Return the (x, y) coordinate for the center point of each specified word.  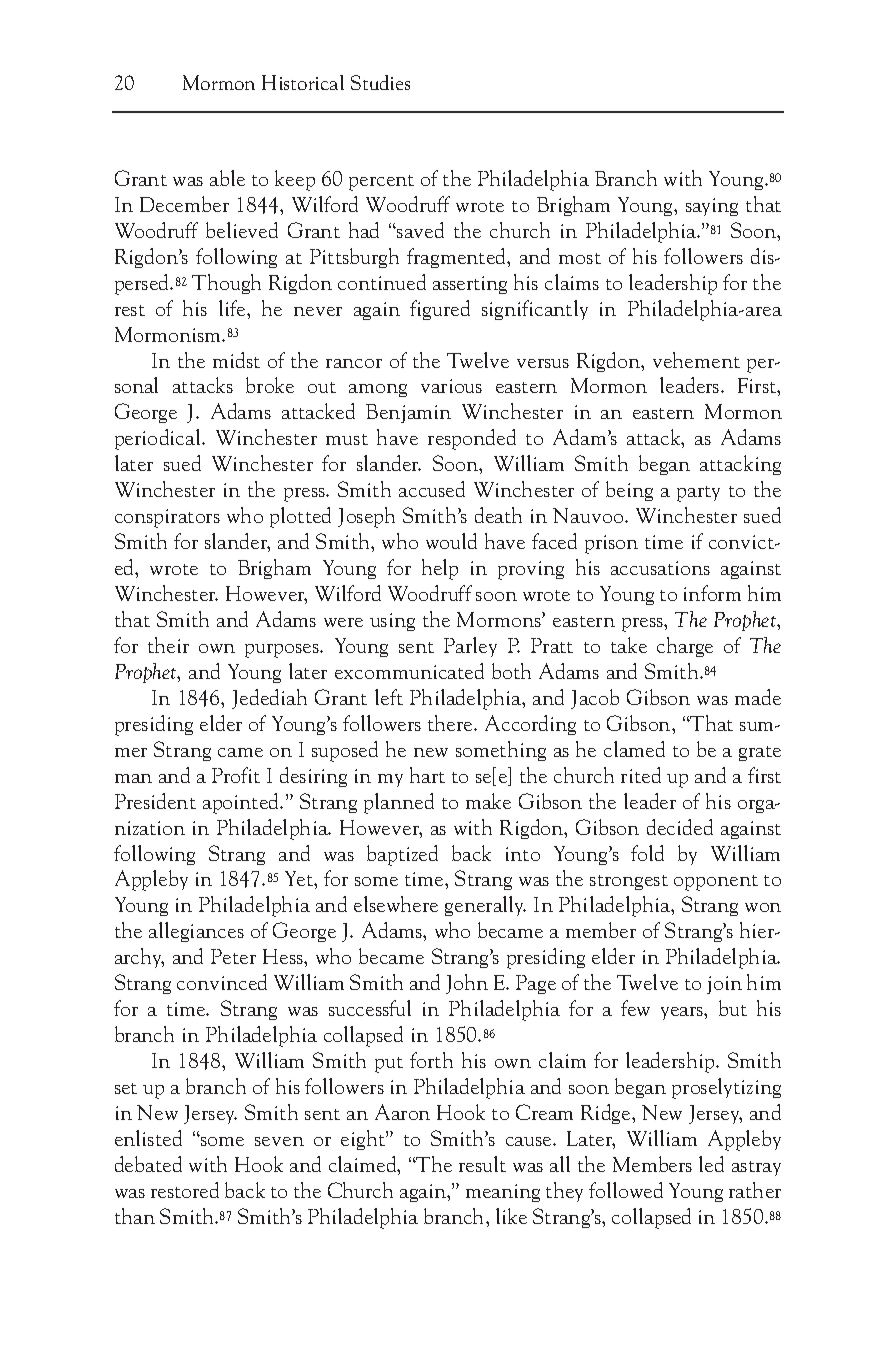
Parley (470, 647)
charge (685, 647)
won (763, 907)
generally (485, 906)
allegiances (196, 932)
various (451, 386)
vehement (696, 360)
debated (148, 1164)
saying (712, 207)
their (168, 645)
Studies (380, 82)
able (227, 178)
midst (236, 360)
